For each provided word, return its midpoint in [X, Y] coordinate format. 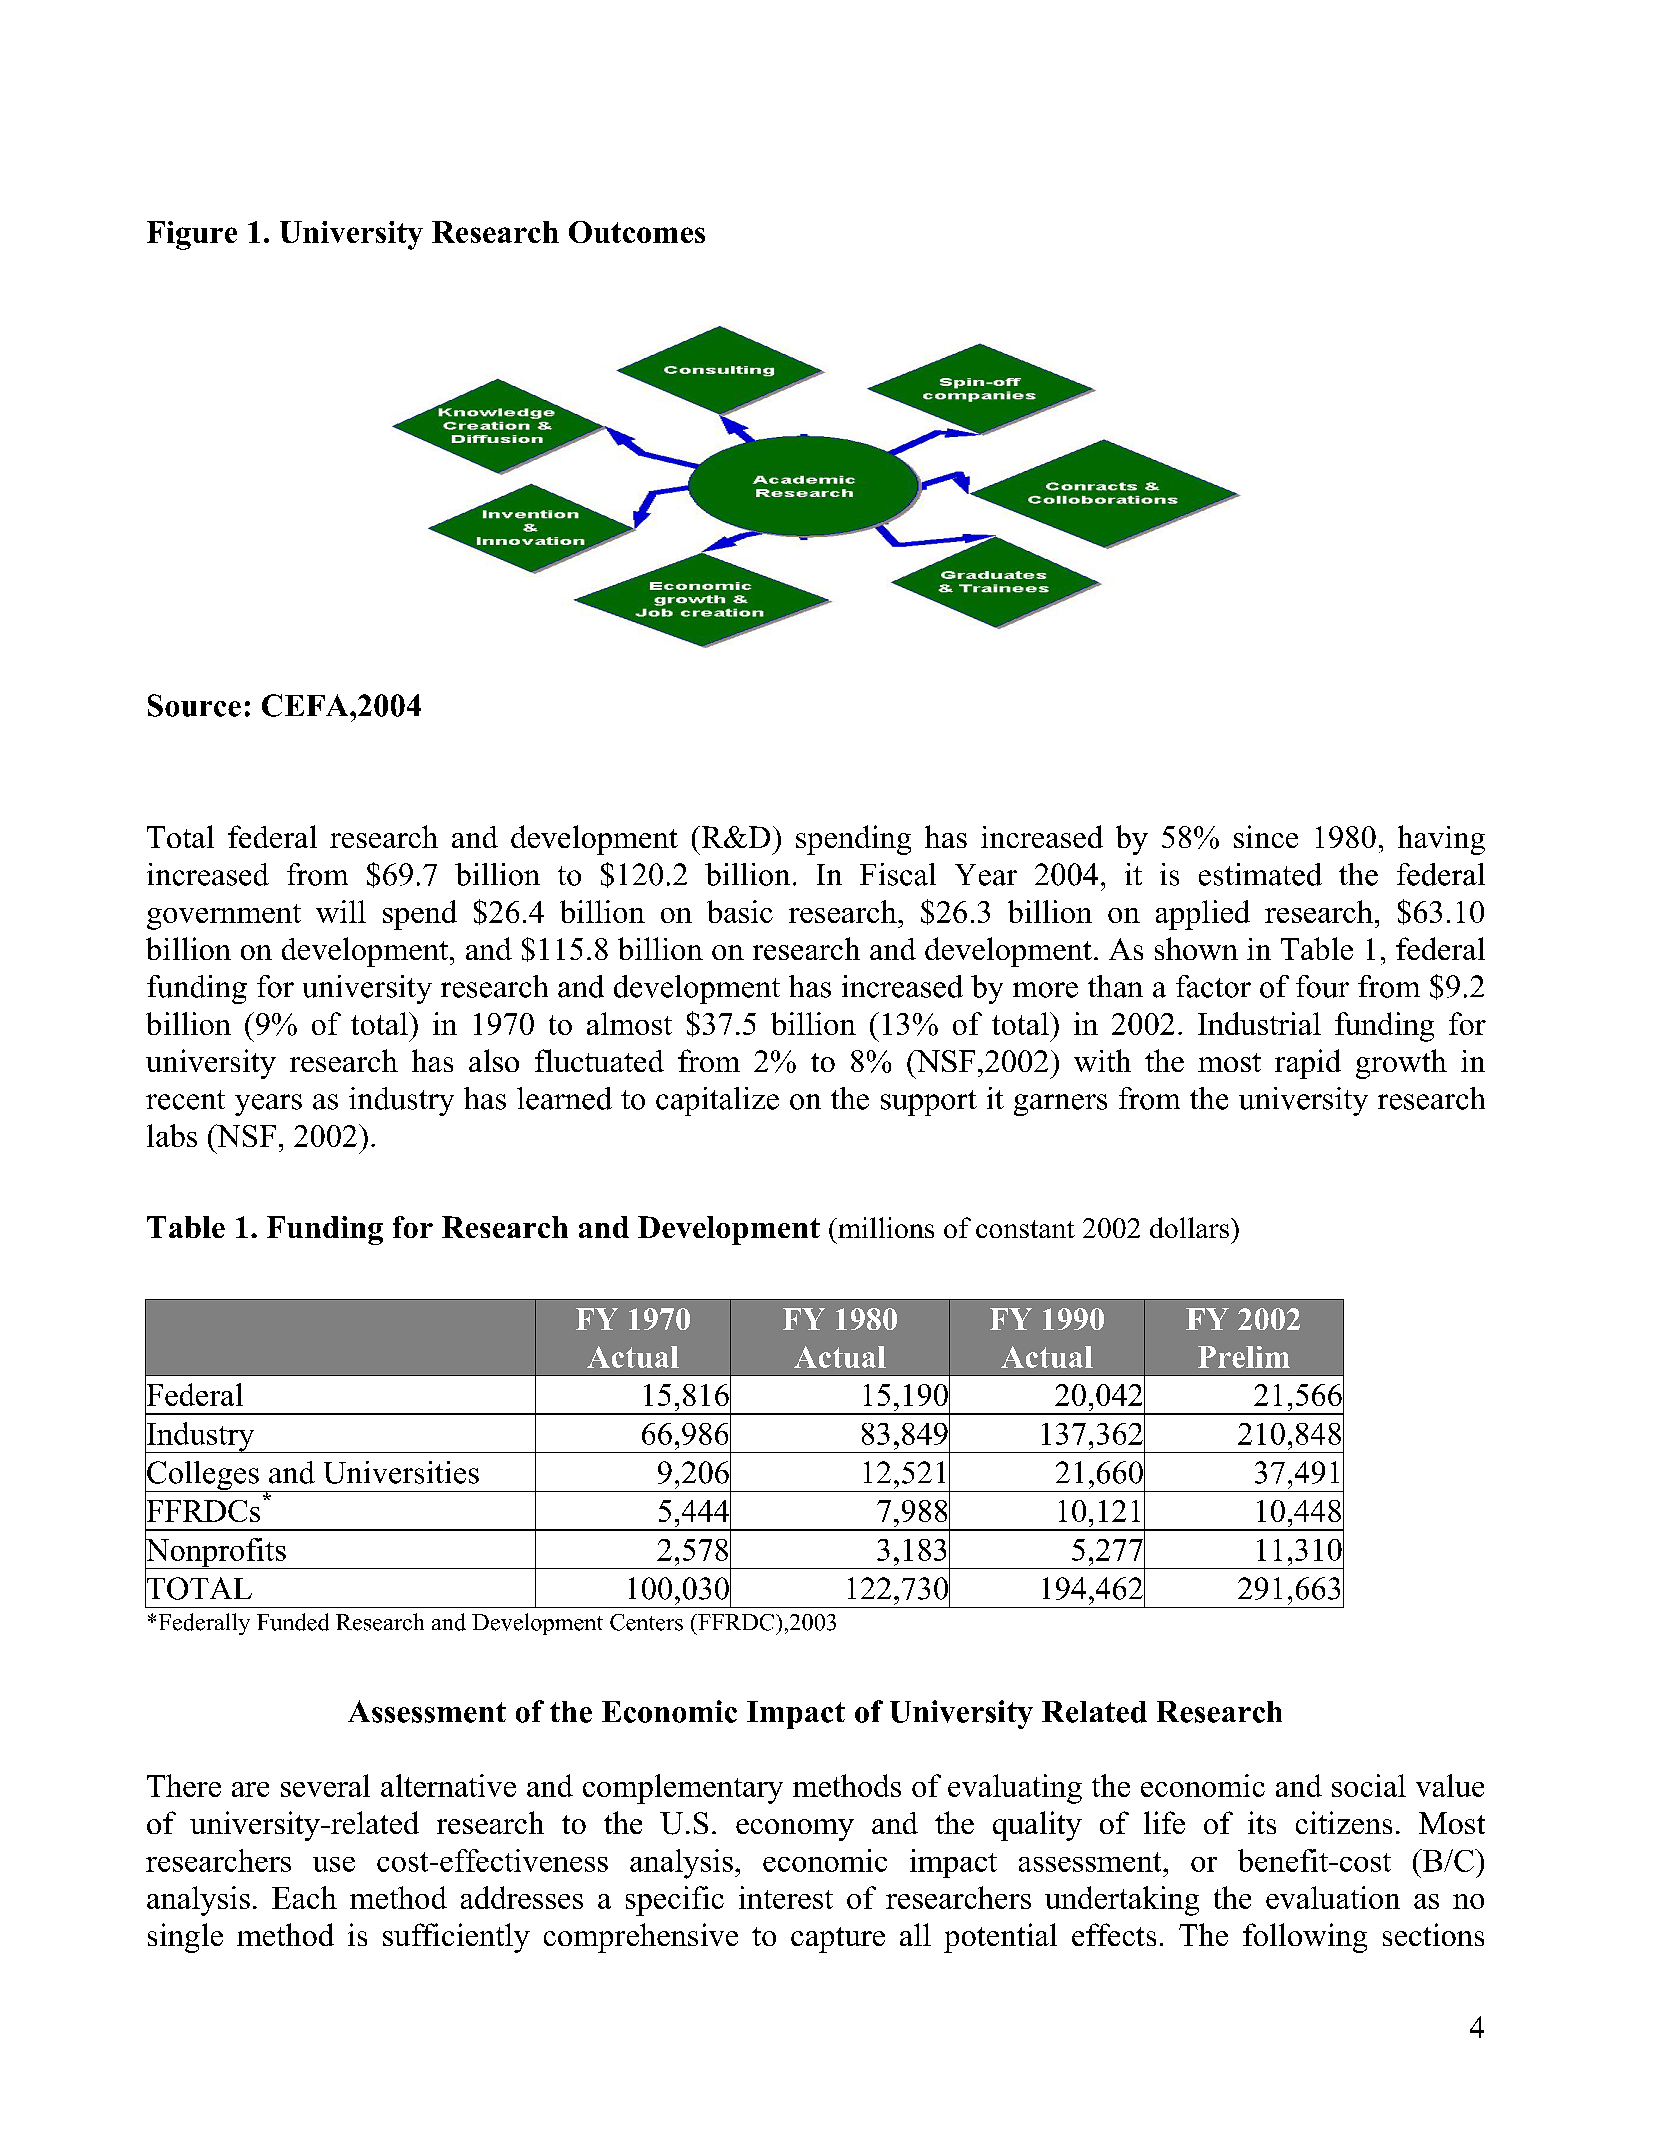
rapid [1308, 1064]
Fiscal [898, 874]
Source [194, 705]
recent [185, 1100]
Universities [401, 1472]
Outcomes [637, 232]
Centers [646, 1622]
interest [786, 1897]
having [1441, 840]
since [1266, 836]
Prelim [1244, 1357]
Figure [192, 235]
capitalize [717, 1101]
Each [304, 1897]
